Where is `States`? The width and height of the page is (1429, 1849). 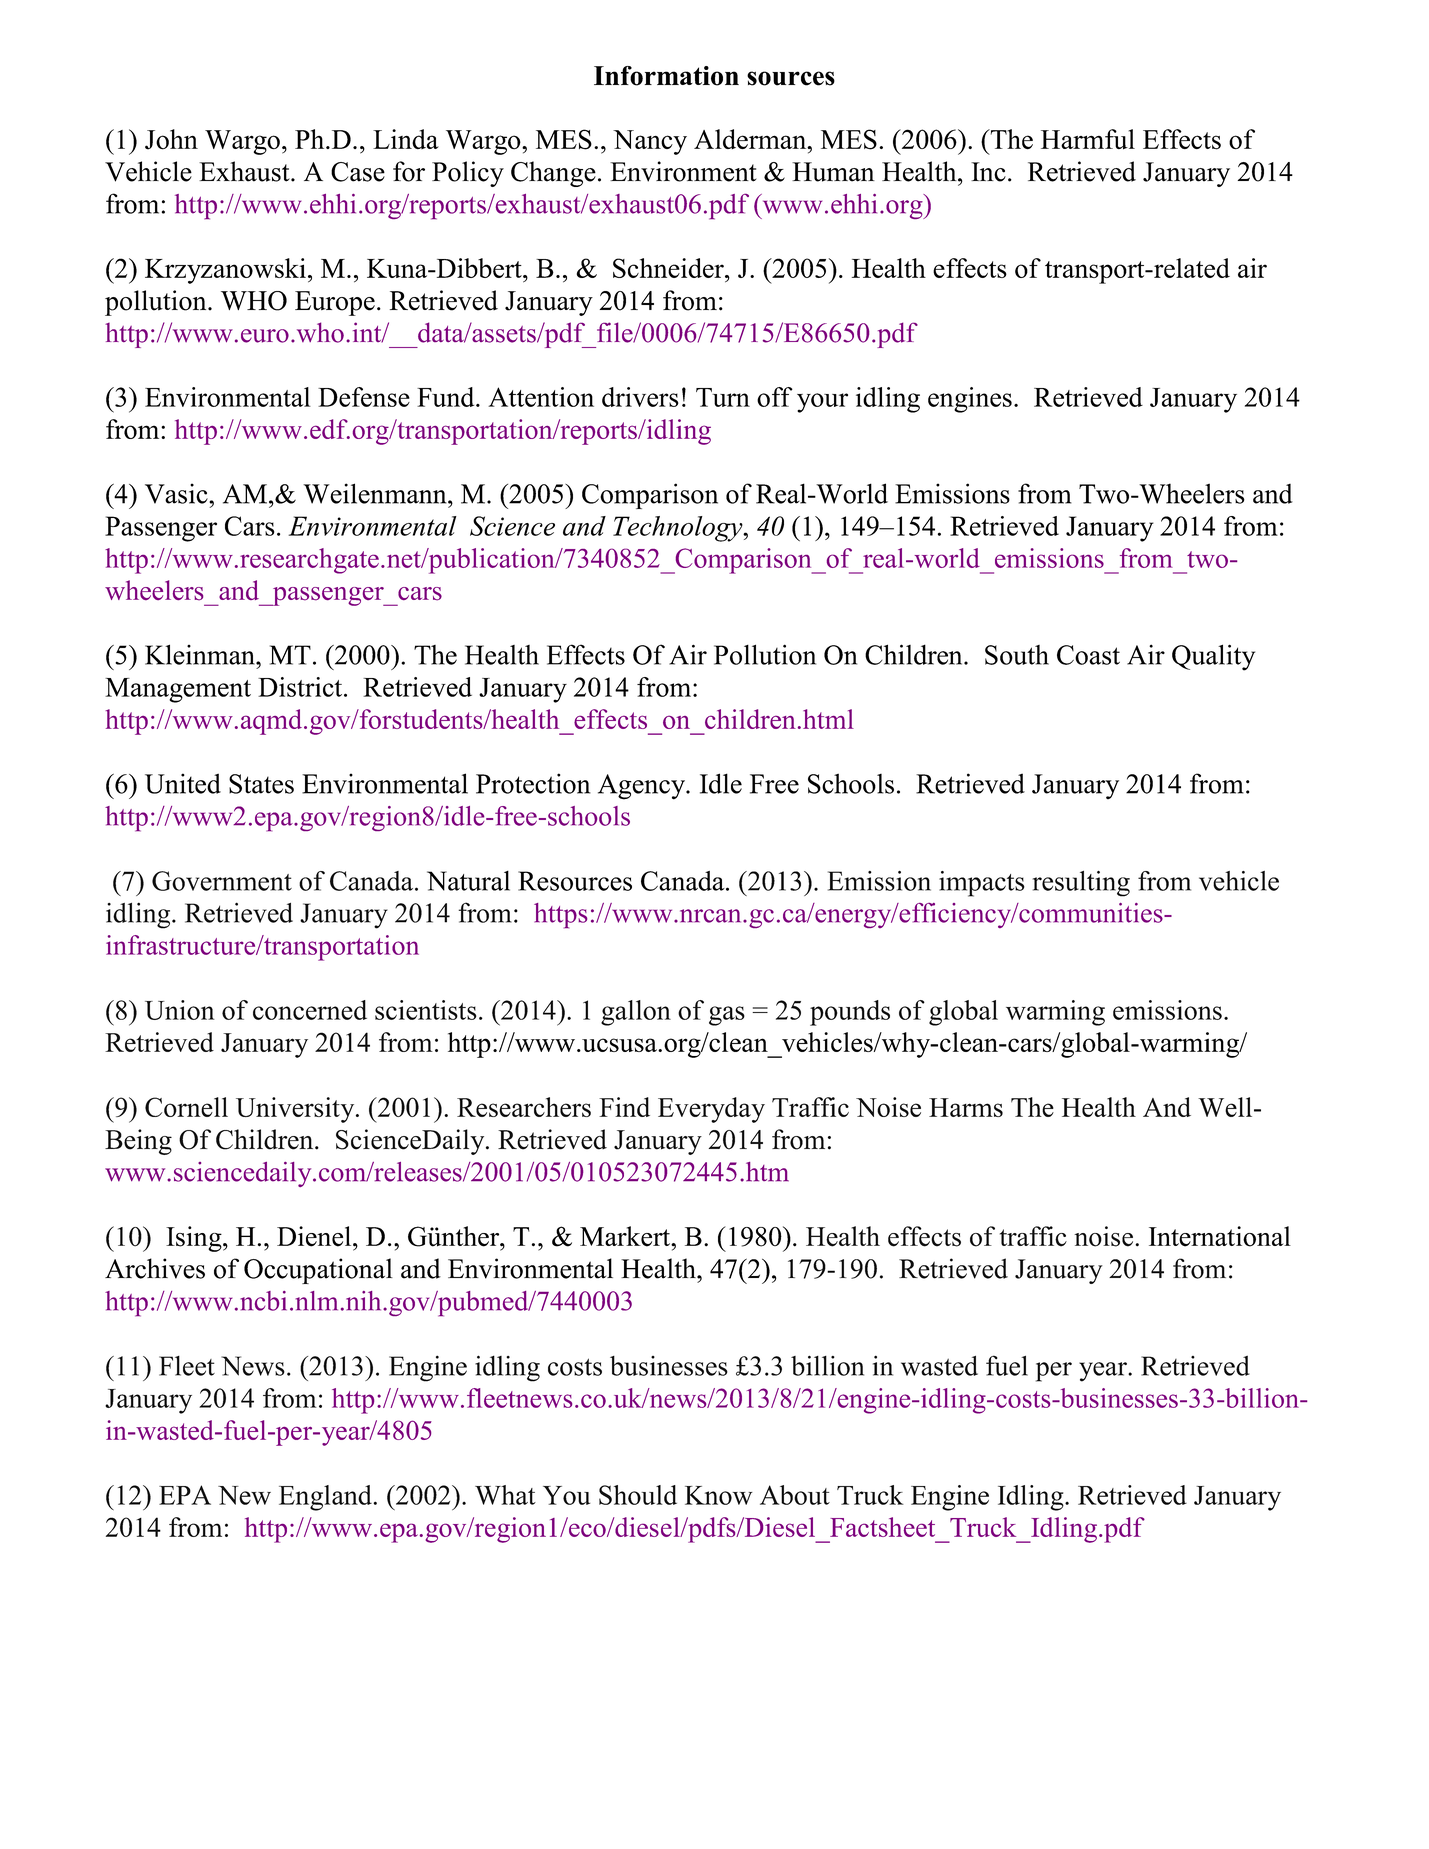
States is located at coordinates (261, 784).
